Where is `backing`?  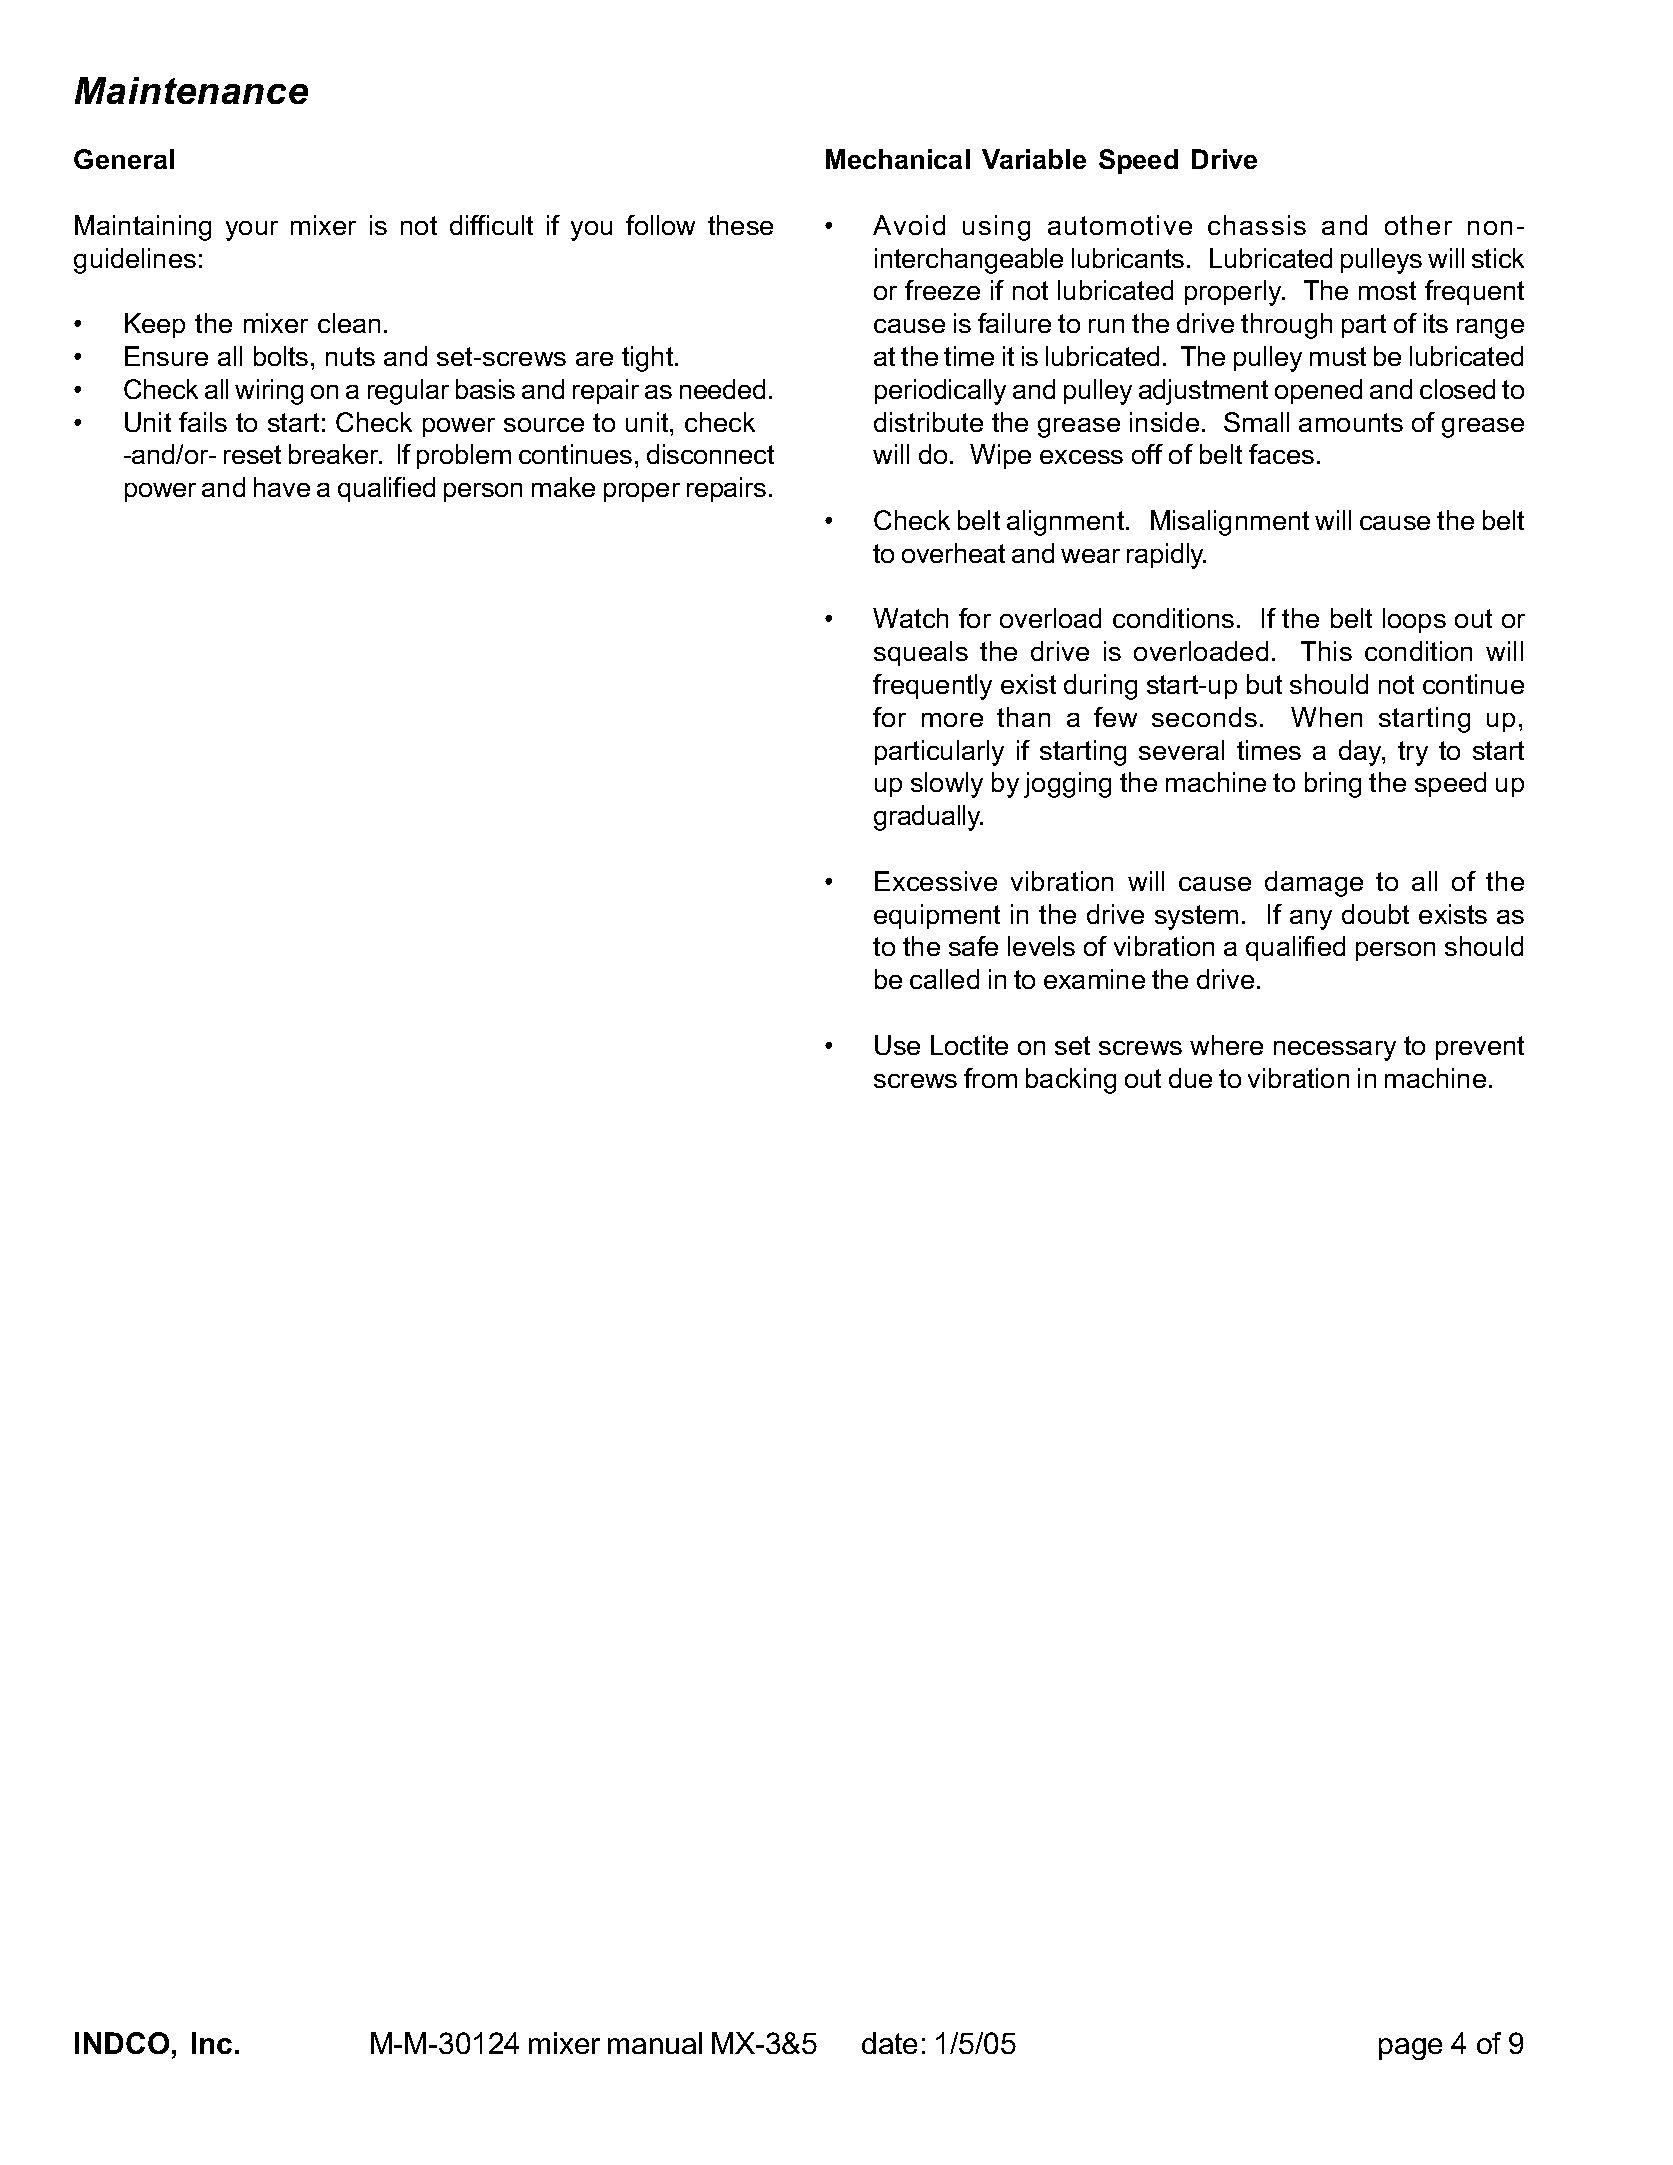
backing is located at coordinates (1071, 1081).
